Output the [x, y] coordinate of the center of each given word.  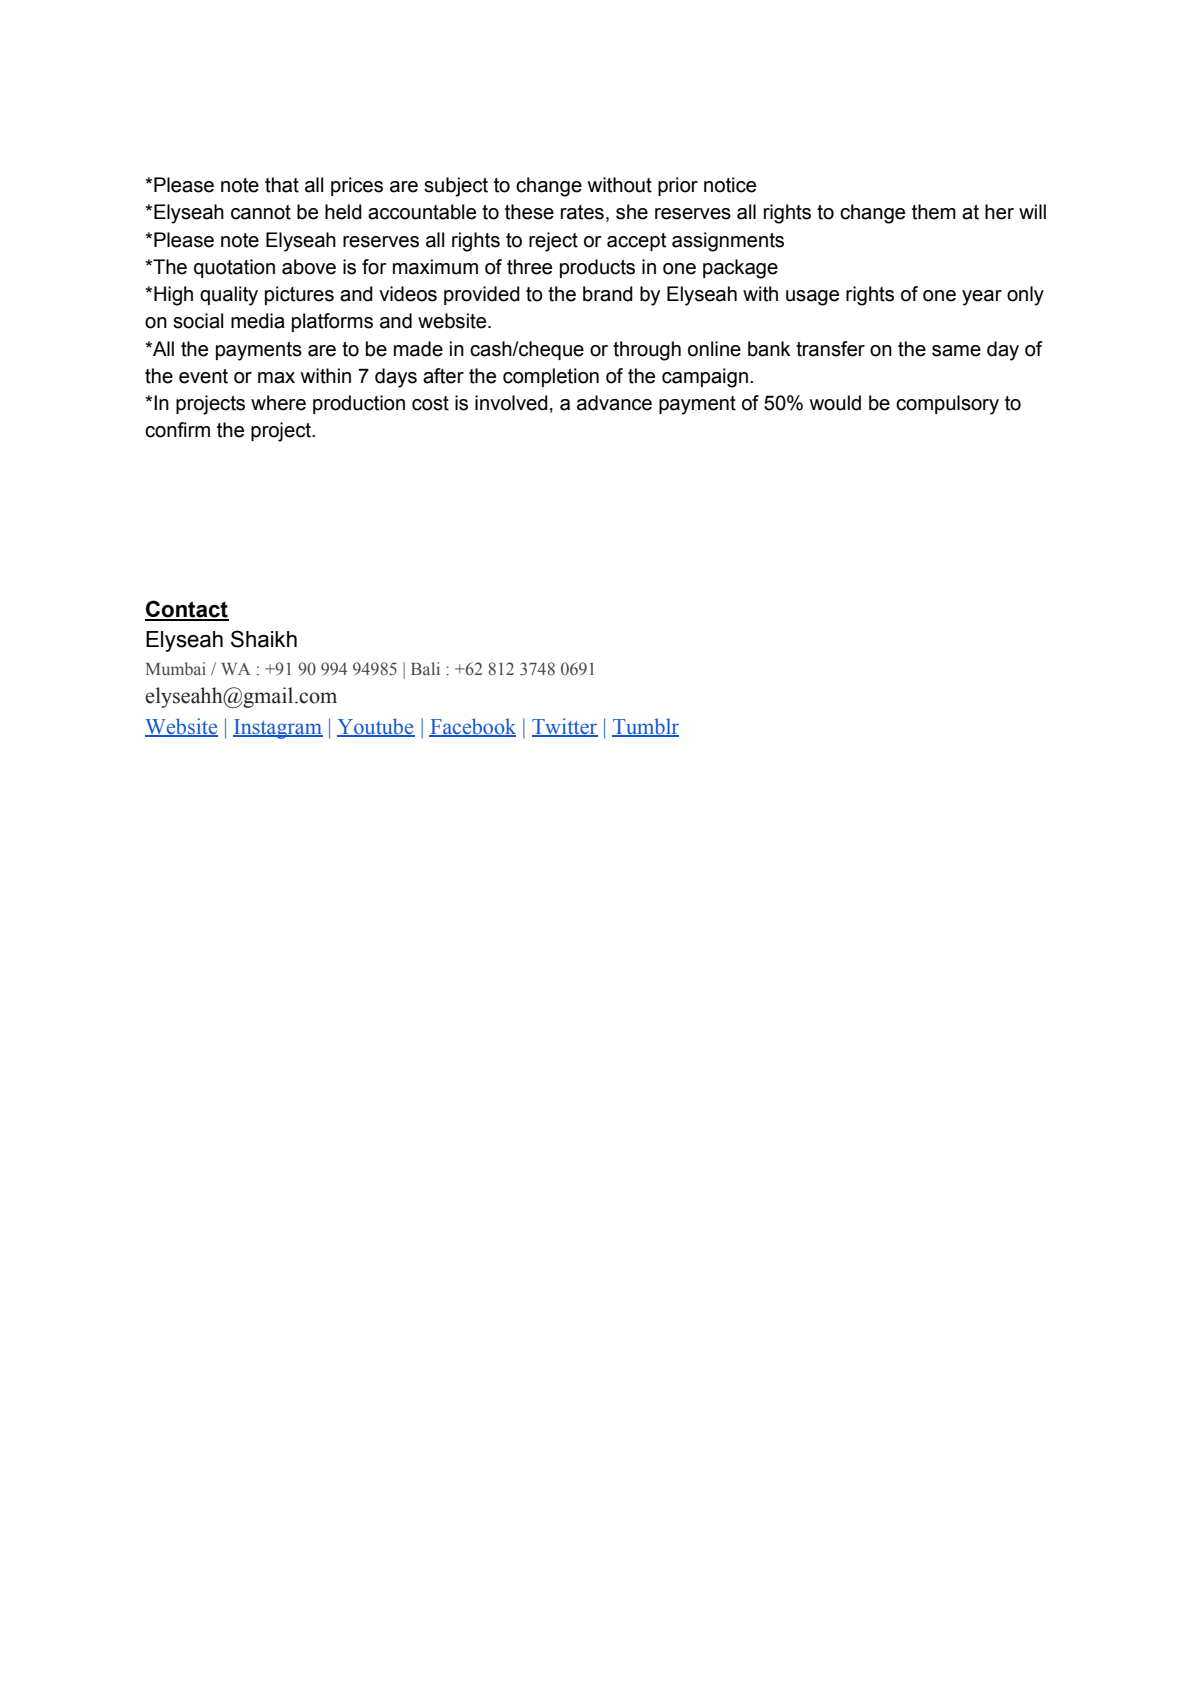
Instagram [278, 729]
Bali [425, 668]
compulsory [947, 405]
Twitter [565, 727]
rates [582, 212]
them [934, 212]
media [258, 321]
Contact [187, 610]
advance [614, 403]
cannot [261, 212]
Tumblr [645, 727]
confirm [177, 430]
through [647, 351]
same [956, 351]
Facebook [472, 727]
